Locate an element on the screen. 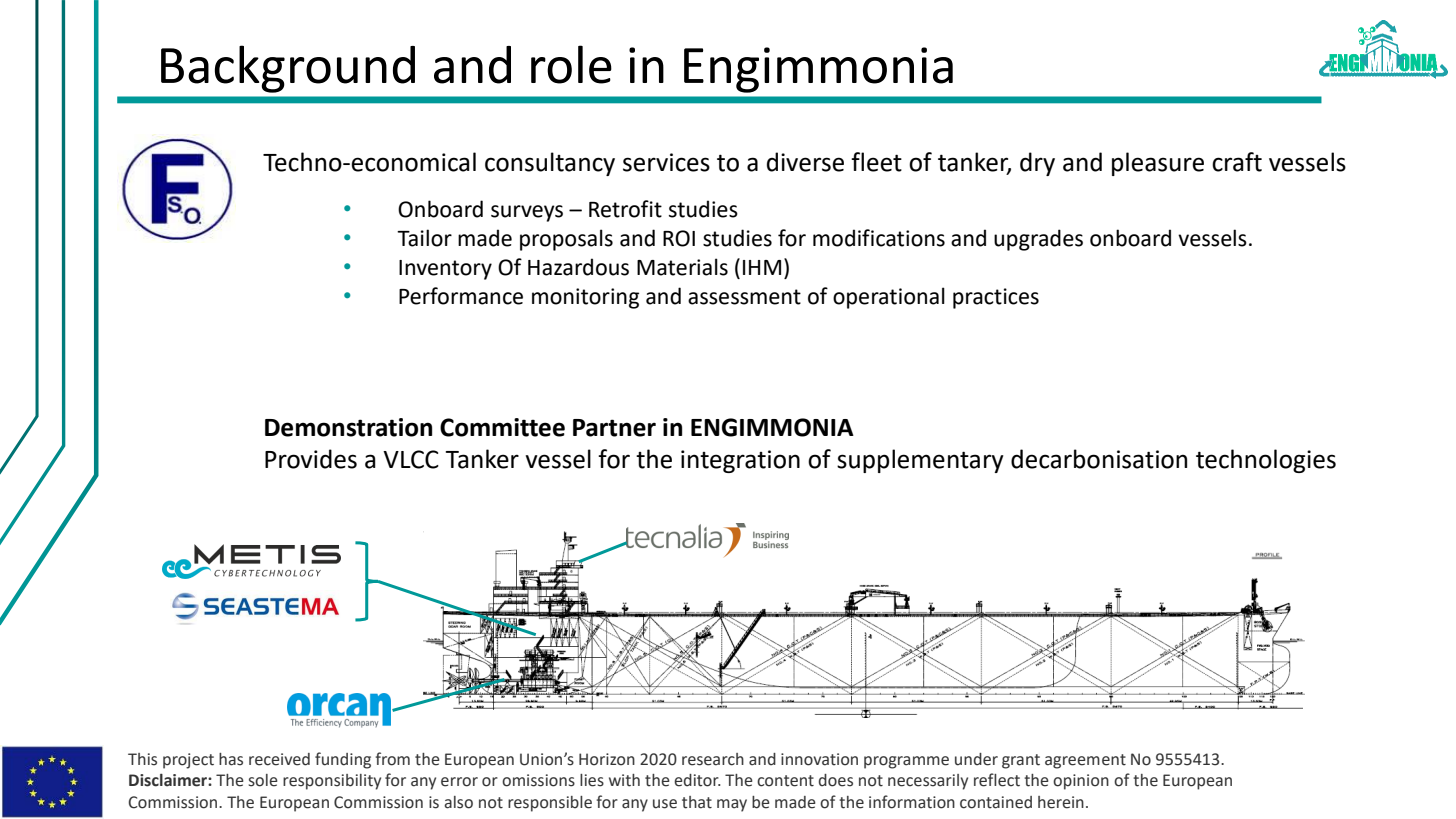  editor is located at coordinates (697, 780).
